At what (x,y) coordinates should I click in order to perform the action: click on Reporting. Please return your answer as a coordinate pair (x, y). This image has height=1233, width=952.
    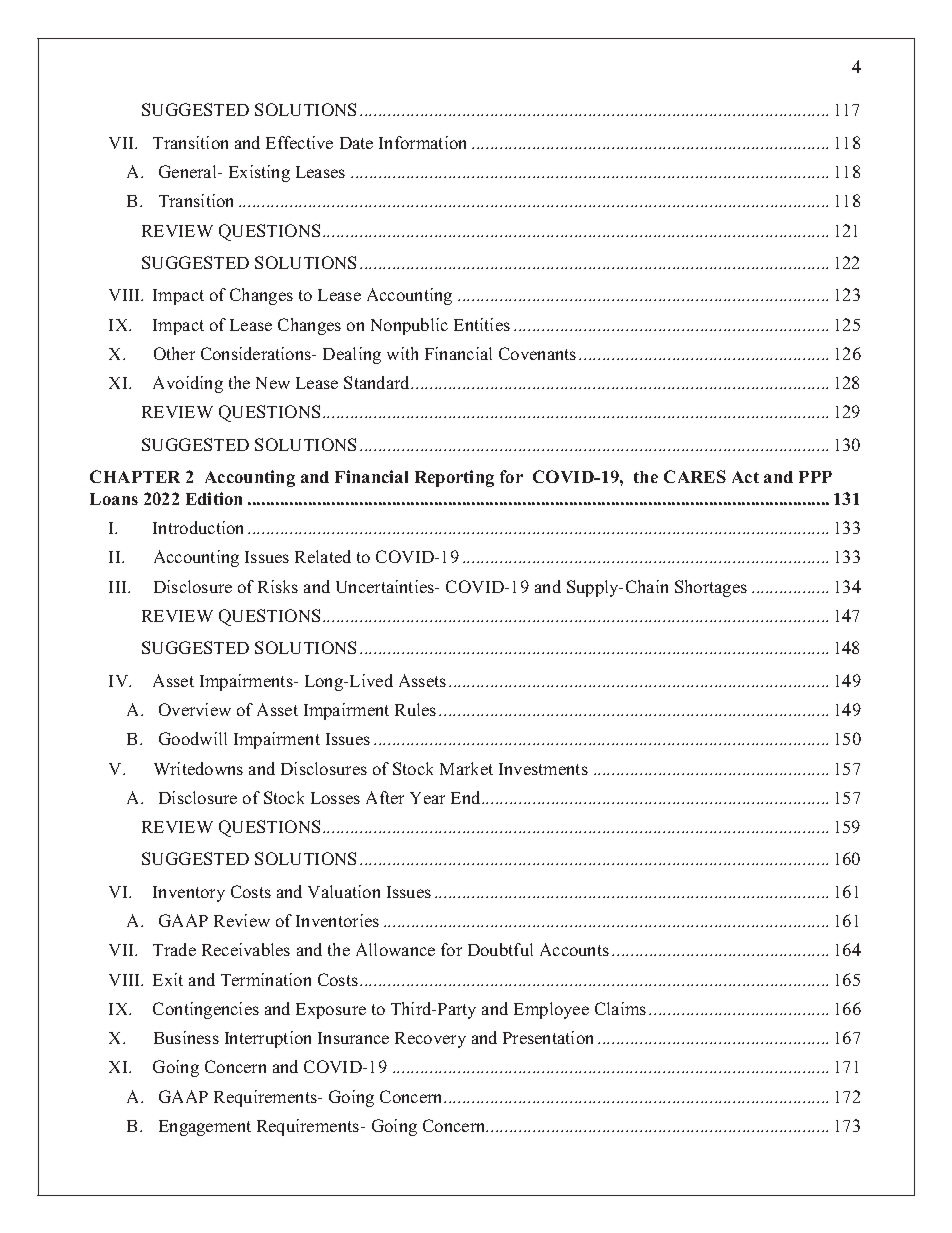
    Looking at the image, I should click on (454, 478).
